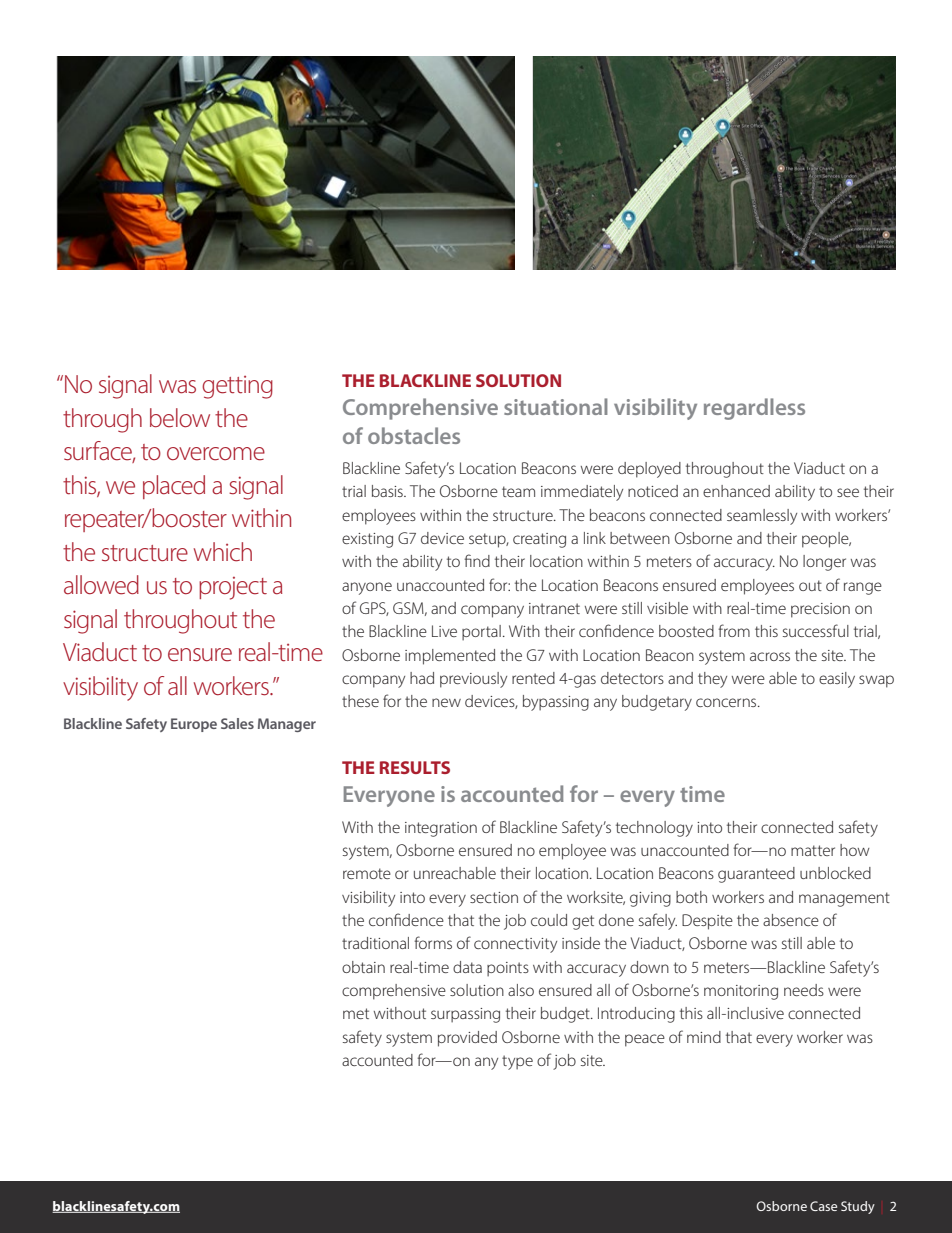 This screenshot has width=952, height=1233. What do you see at coordinates (180, 418) in the screenshot?
I see `below` at bounding box center [180, 418].
